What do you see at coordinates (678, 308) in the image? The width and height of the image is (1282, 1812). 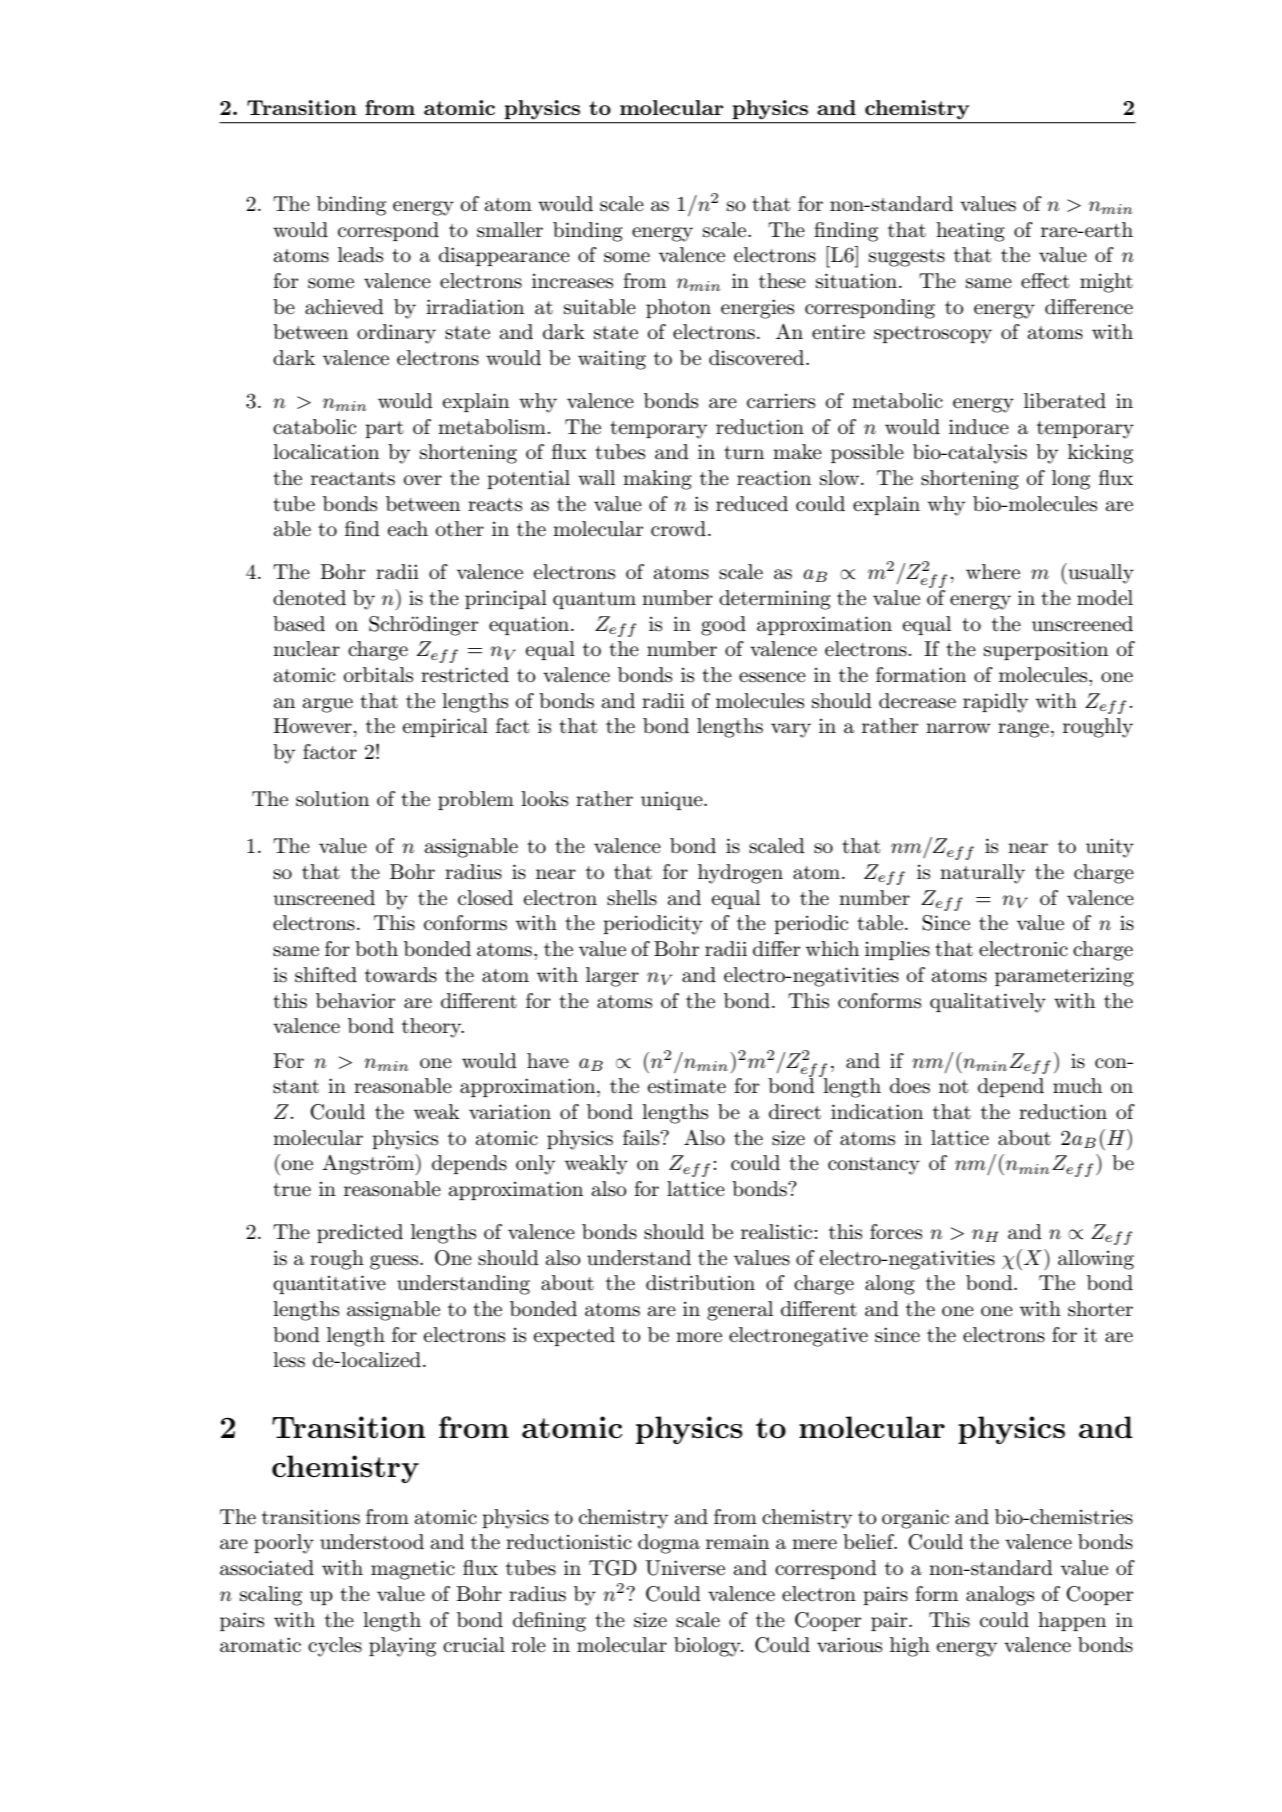 I see `photon` at bounding box center [678, 308].
